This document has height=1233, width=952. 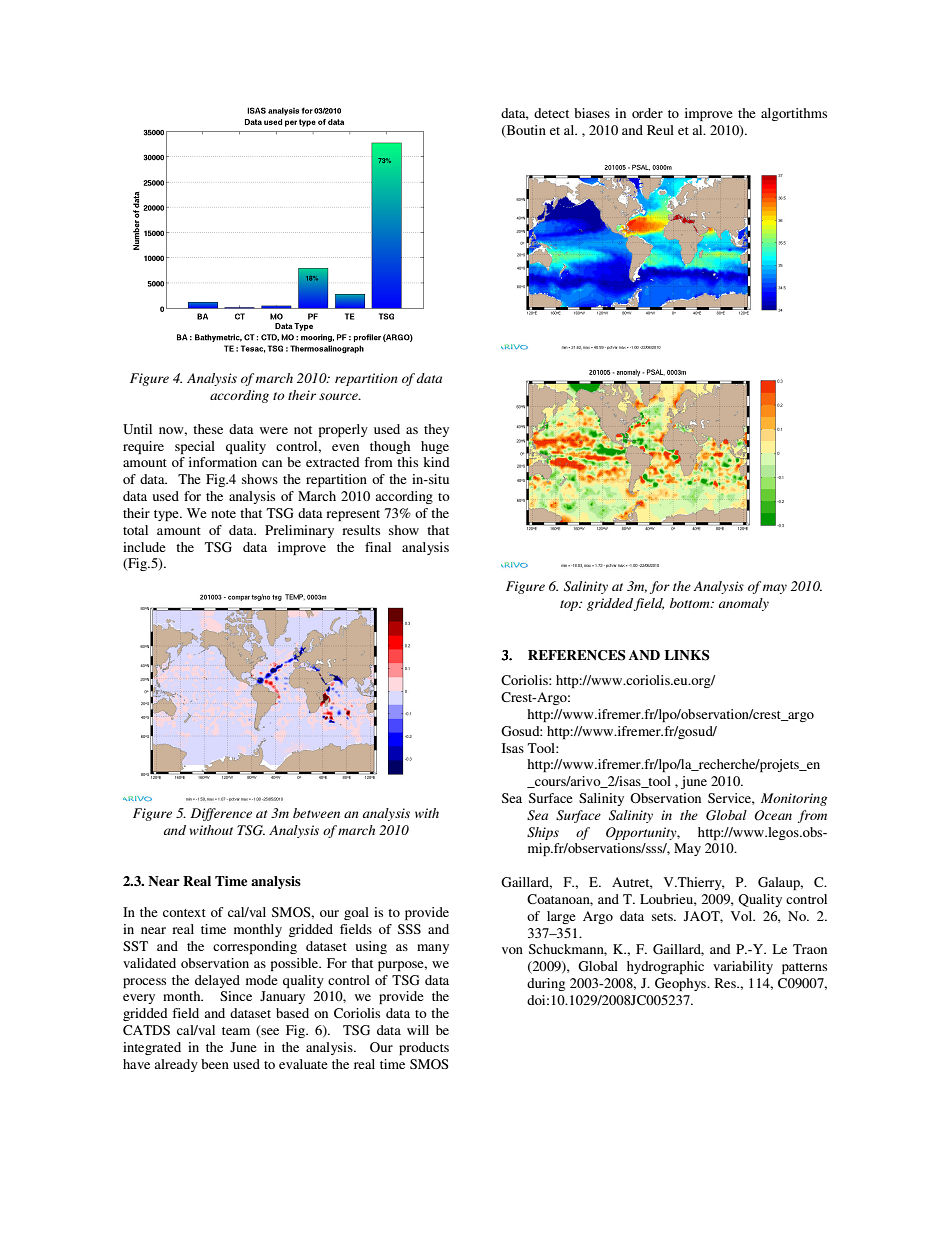 I want to click on detect, so click(x=551, y=113).
